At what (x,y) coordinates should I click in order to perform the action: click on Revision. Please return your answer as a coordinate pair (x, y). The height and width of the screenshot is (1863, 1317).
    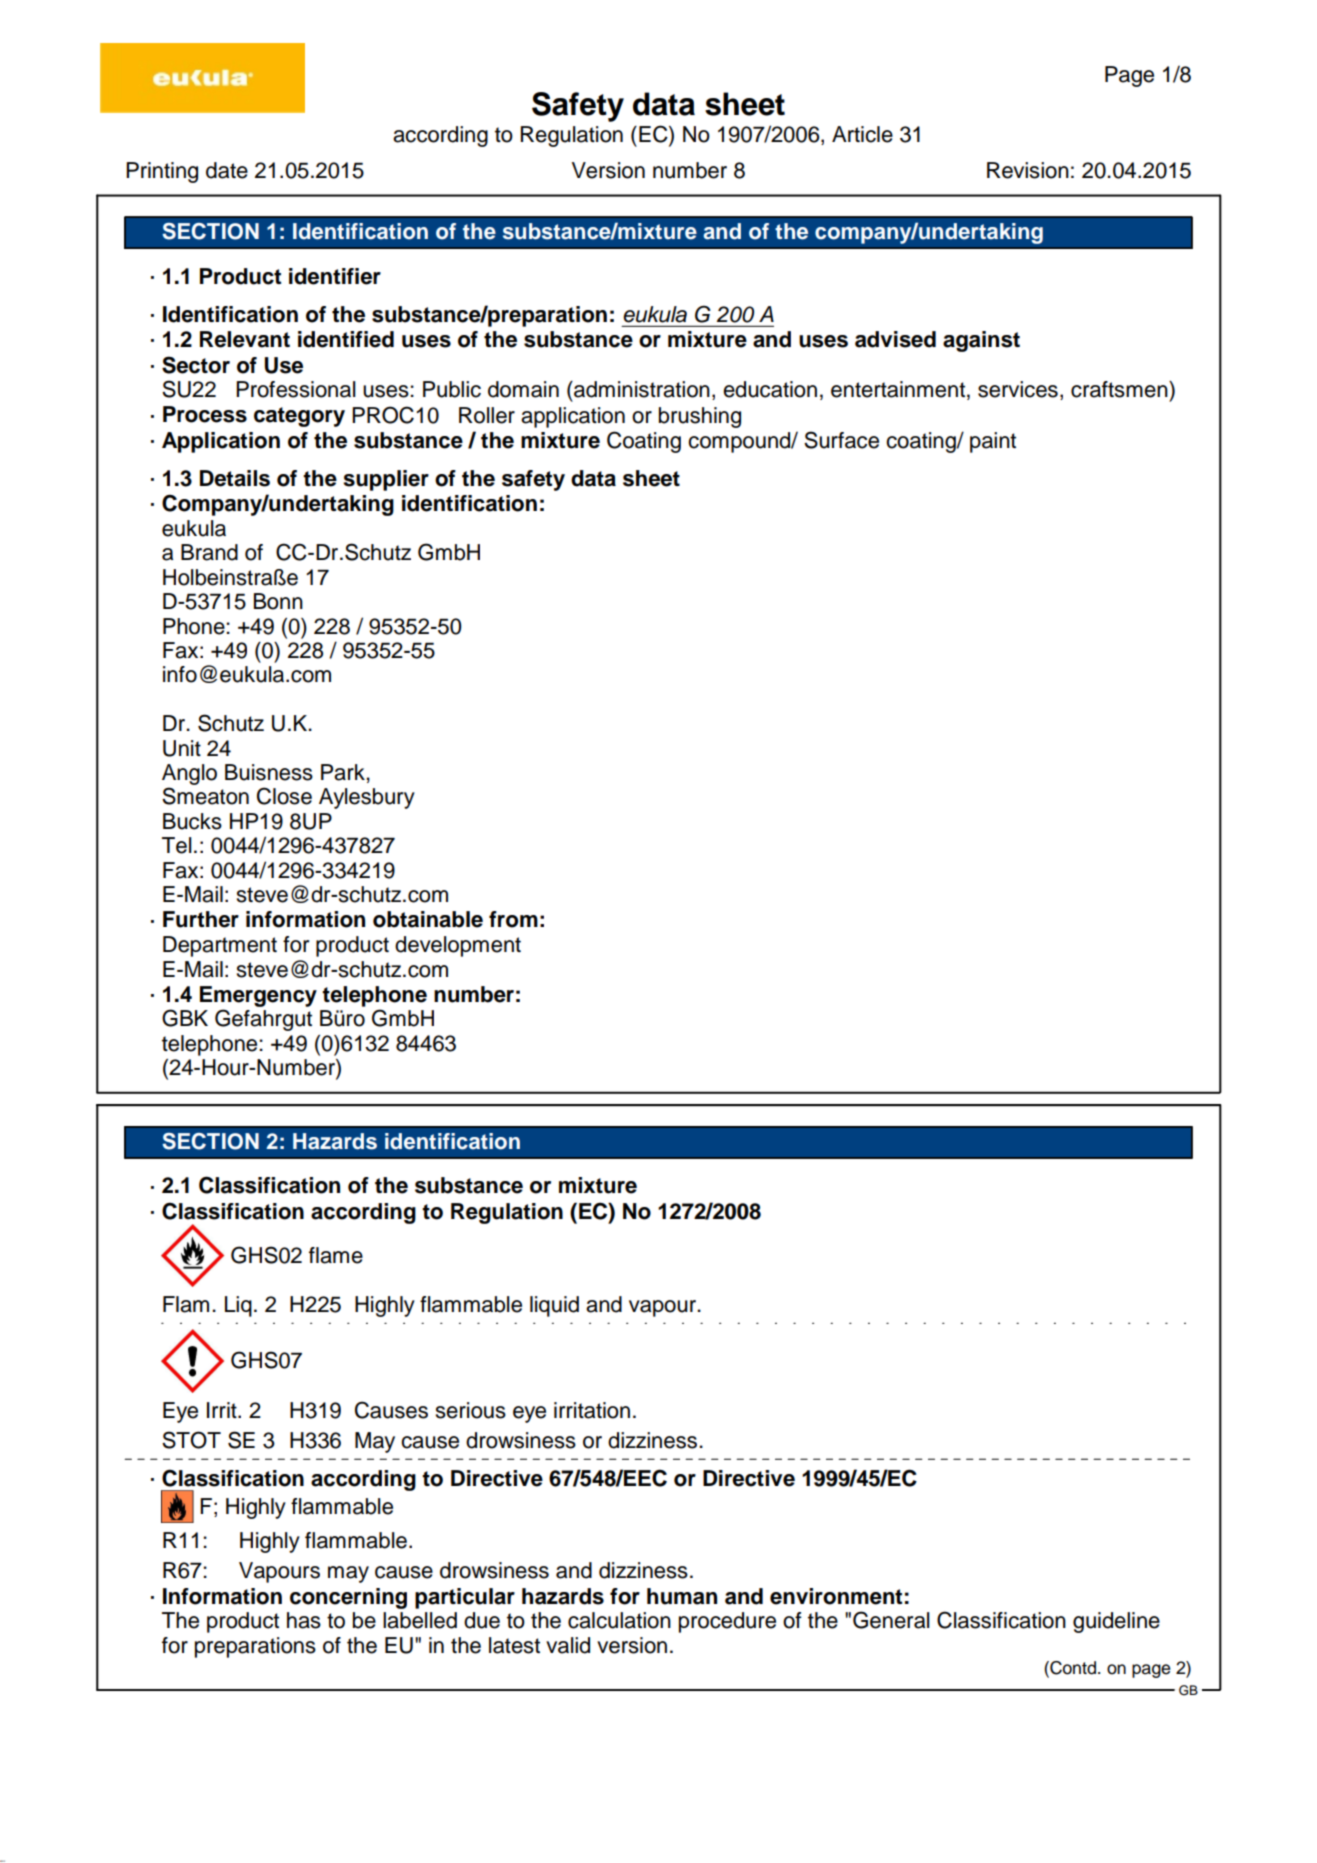
    Looking at the image, I should click on (1028, 170).
